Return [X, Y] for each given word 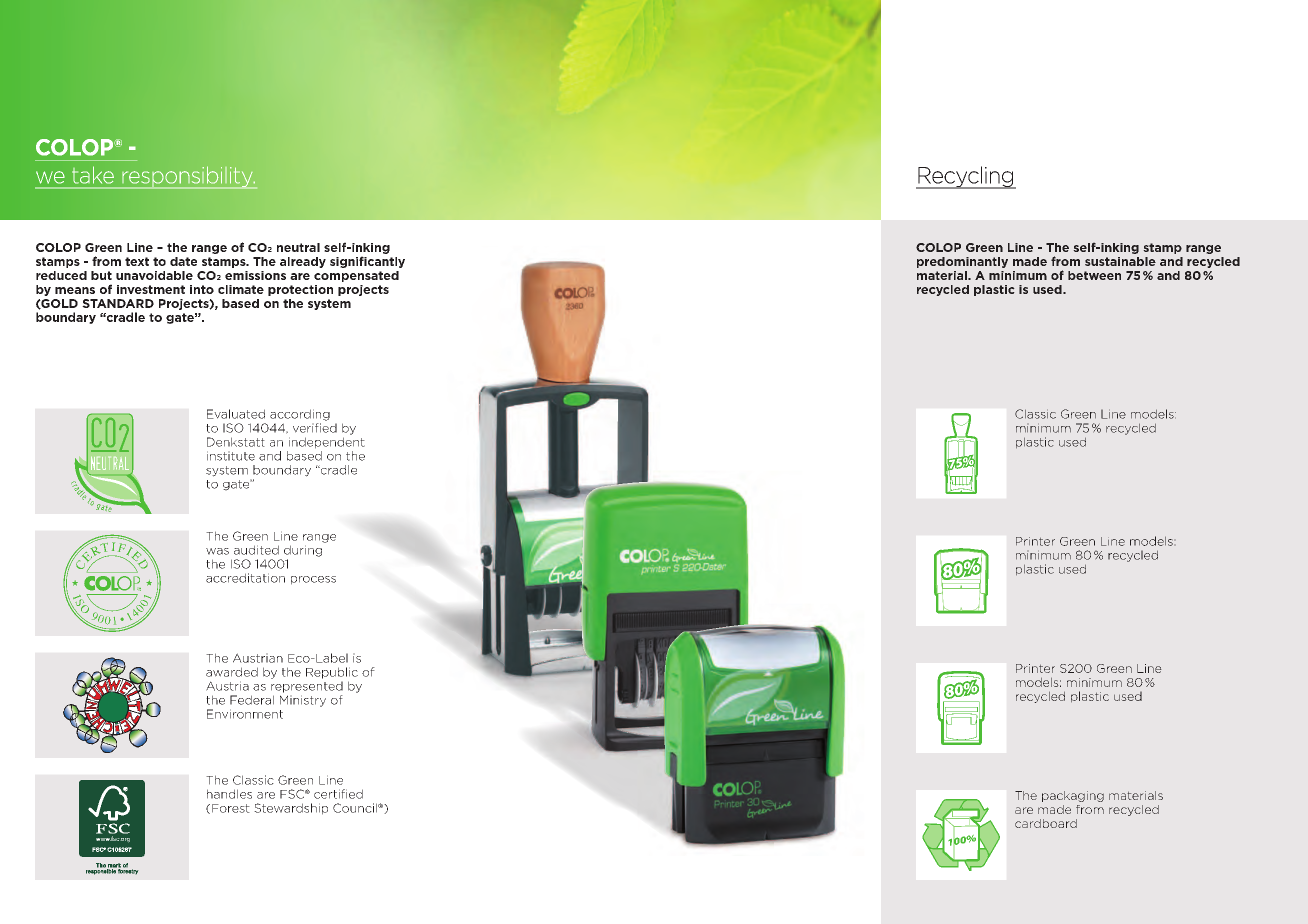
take [93, 175]
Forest [231, 808]
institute [231, 456]
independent [327, 443]
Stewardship [291, 809]
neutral [298, 247]
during [303, 551]
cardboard [1046, 823]
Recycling [966, 177]
